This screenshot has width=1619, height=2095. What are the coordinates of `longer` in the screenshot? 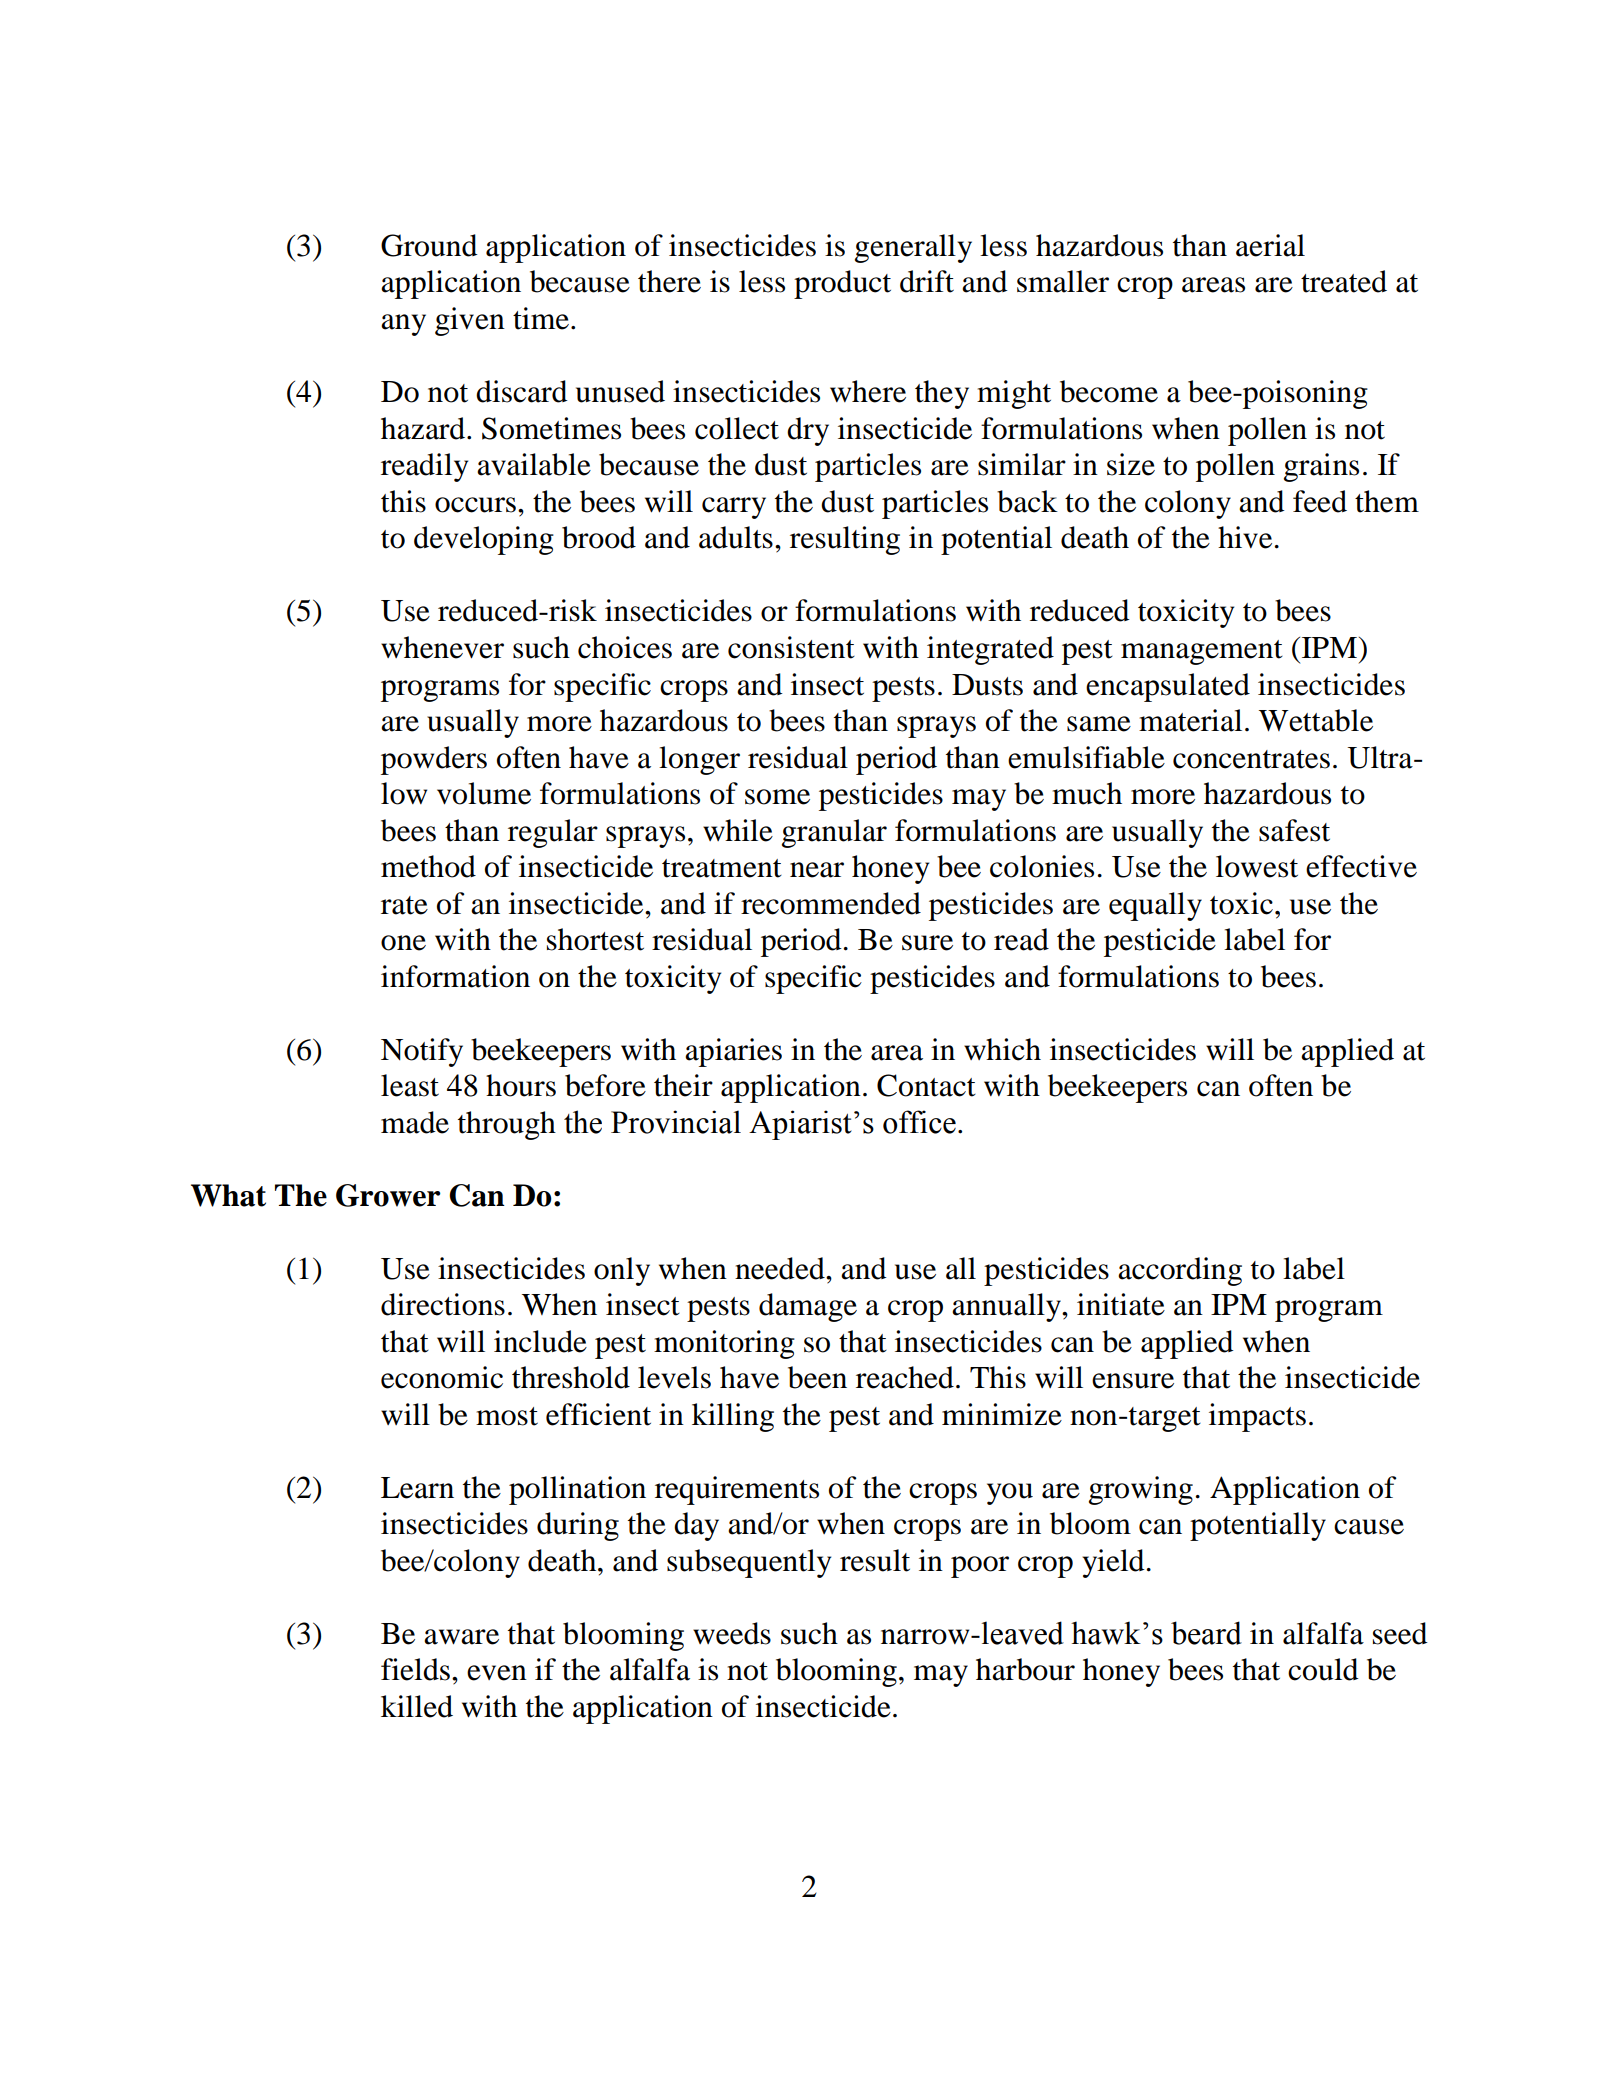 It's located at (699, 760).
